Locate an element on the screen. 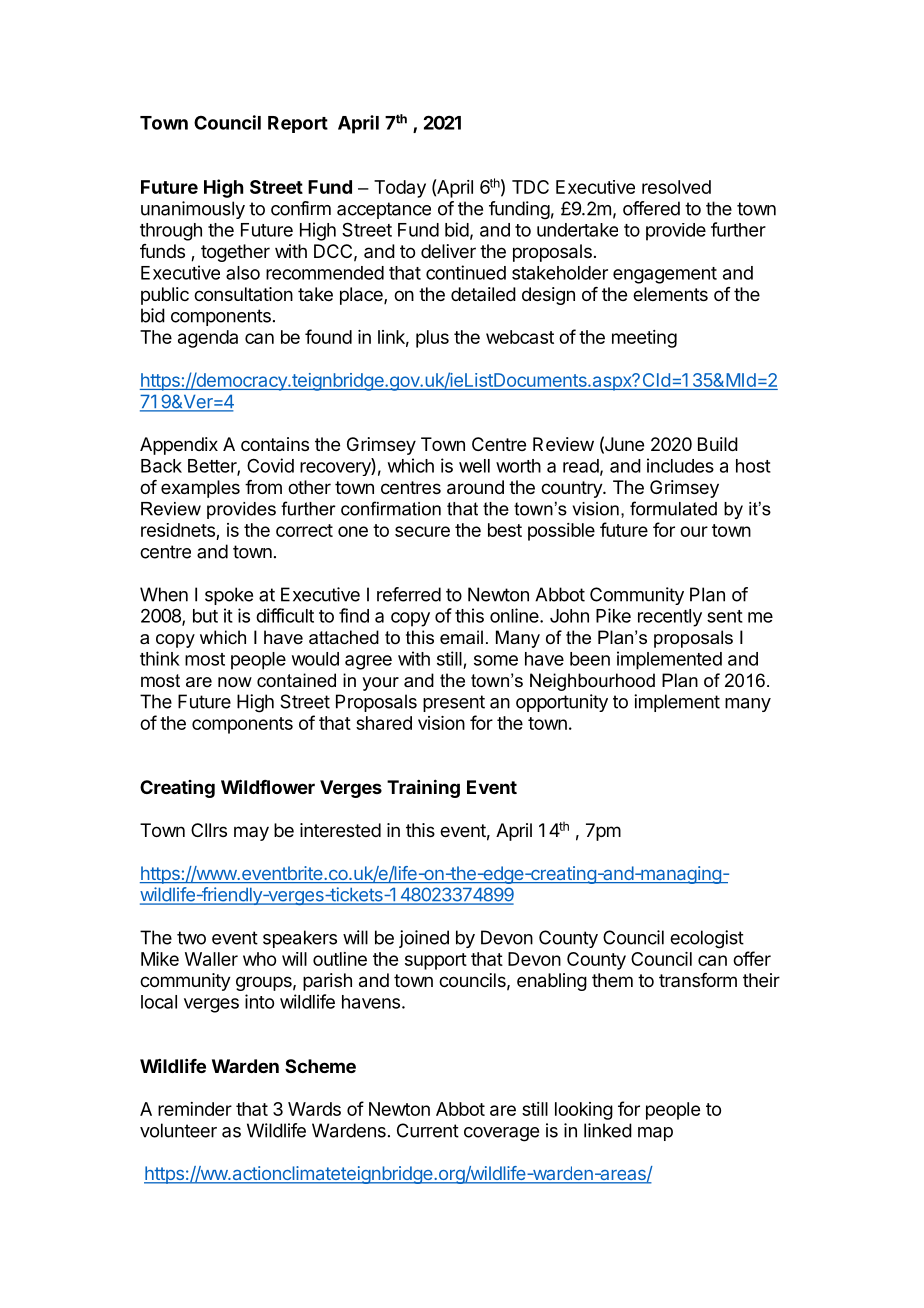  reminder is located at coordinates (195, 1109).
